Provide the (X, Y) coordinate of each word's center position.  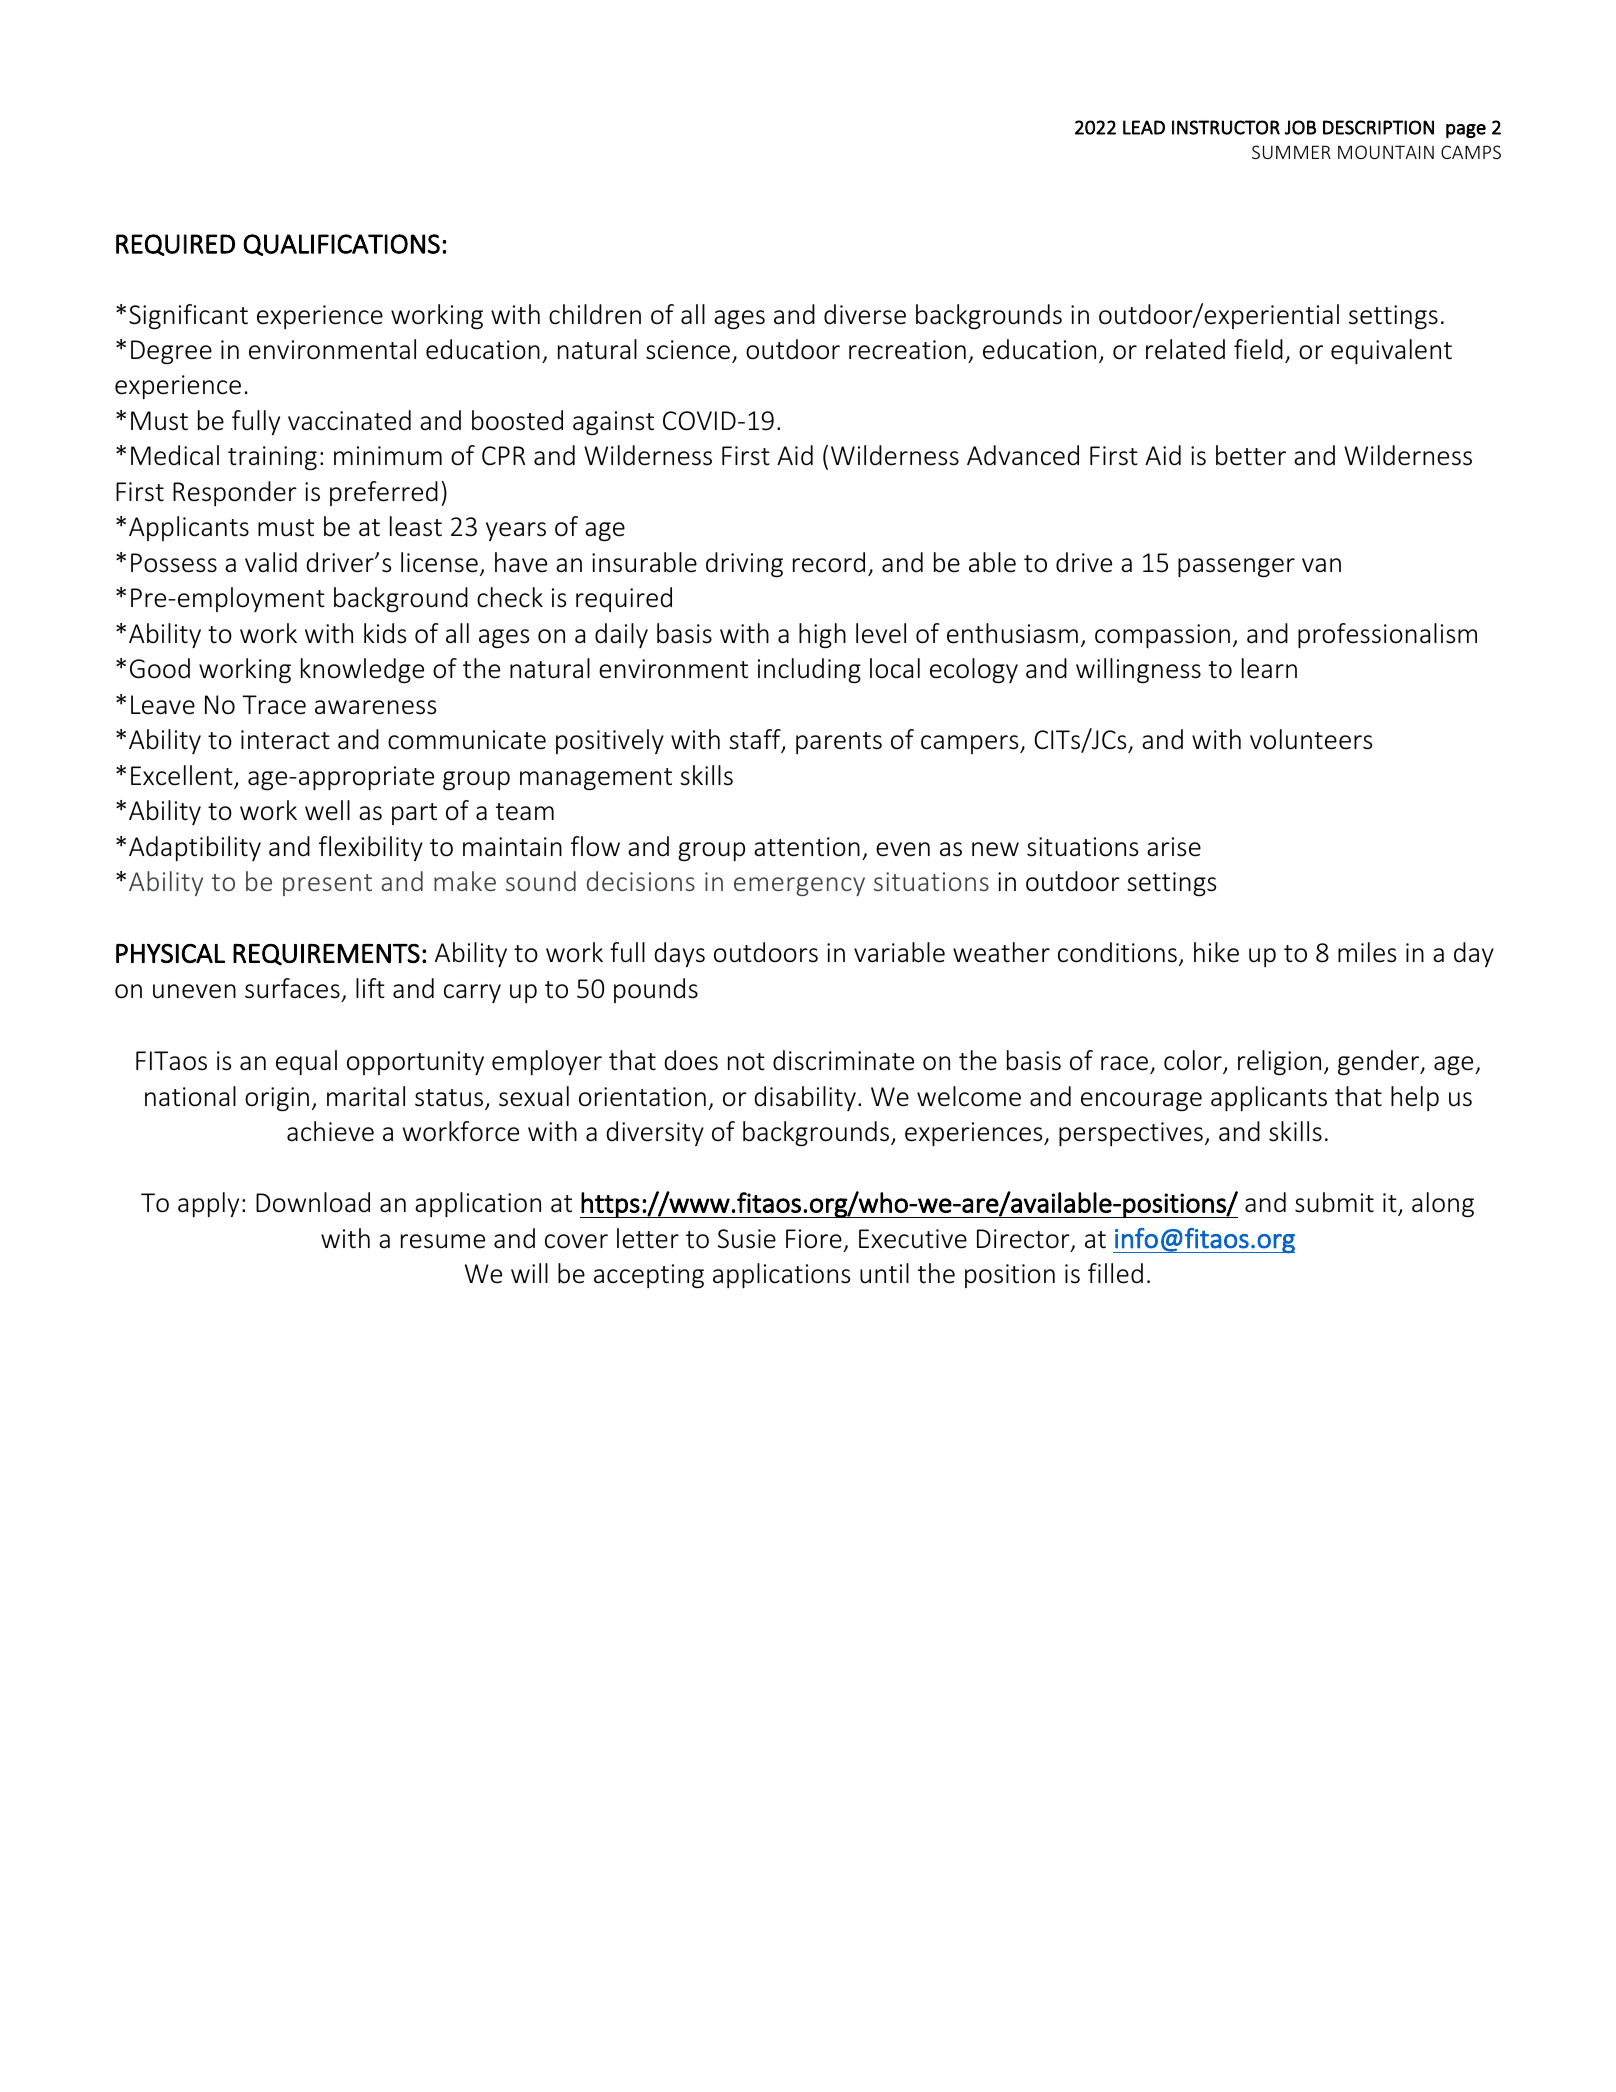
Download (313, 1202)
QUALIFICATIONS (341, 245)
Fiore (814, 1239)
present (327, 885)
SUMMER (1291, 152)
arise (1174, 847)
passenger (1236, 568)
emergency (799, 886)
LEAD (1144, 127)
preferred (384, 493)
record (829, 562)
